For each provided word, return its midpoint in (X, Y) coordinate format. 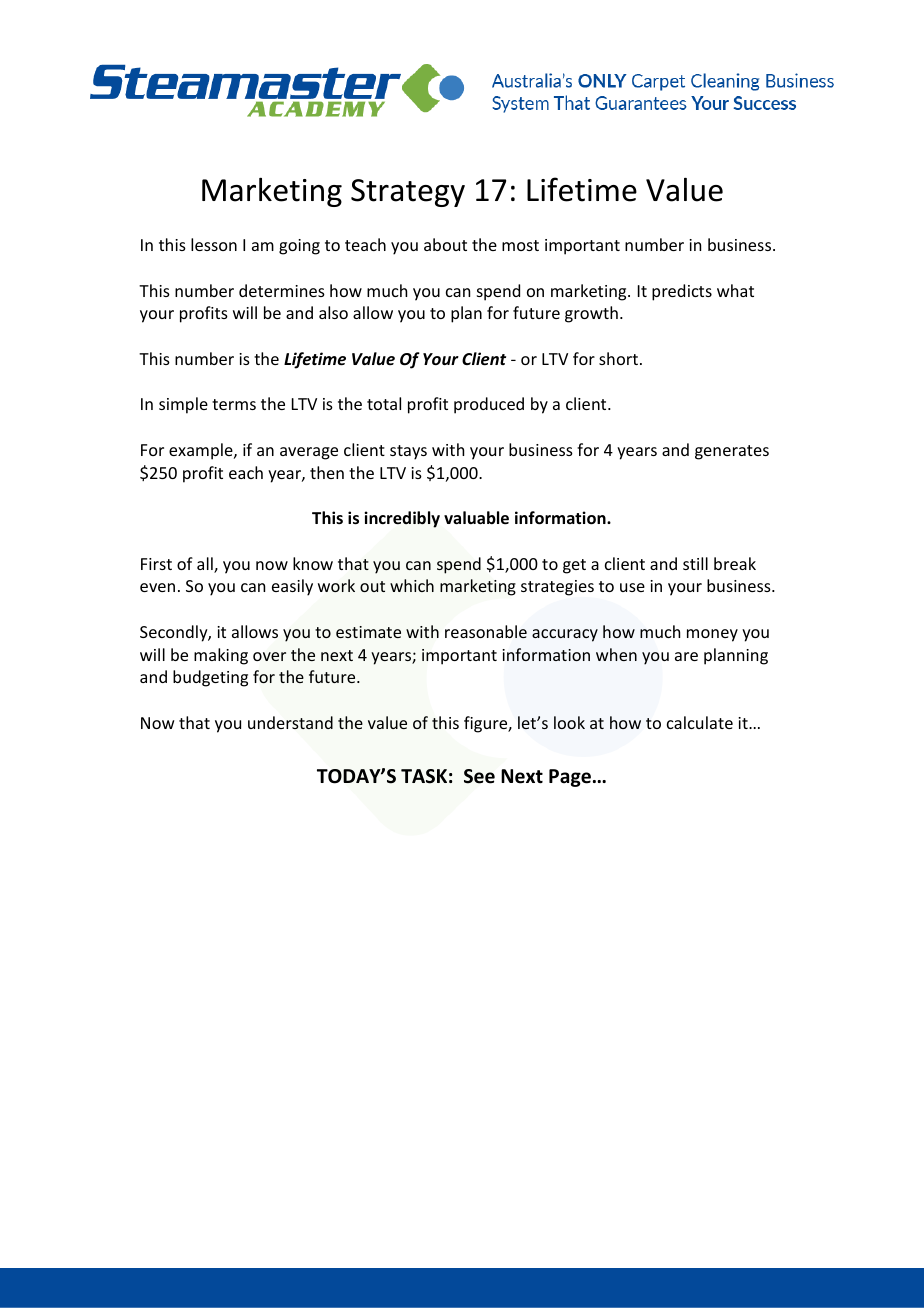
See (479, 776)
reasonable (486, 631)
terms (234, 404)
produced (489, 405)
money (712, 635)
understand (290, 722)
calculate (700, 722)
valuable (476, 518)
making (221, 656)
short (618, 358)
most (520, 245)
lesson (214, 244)
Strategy (408, 193)
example (202, 451)
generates (732, 452)
